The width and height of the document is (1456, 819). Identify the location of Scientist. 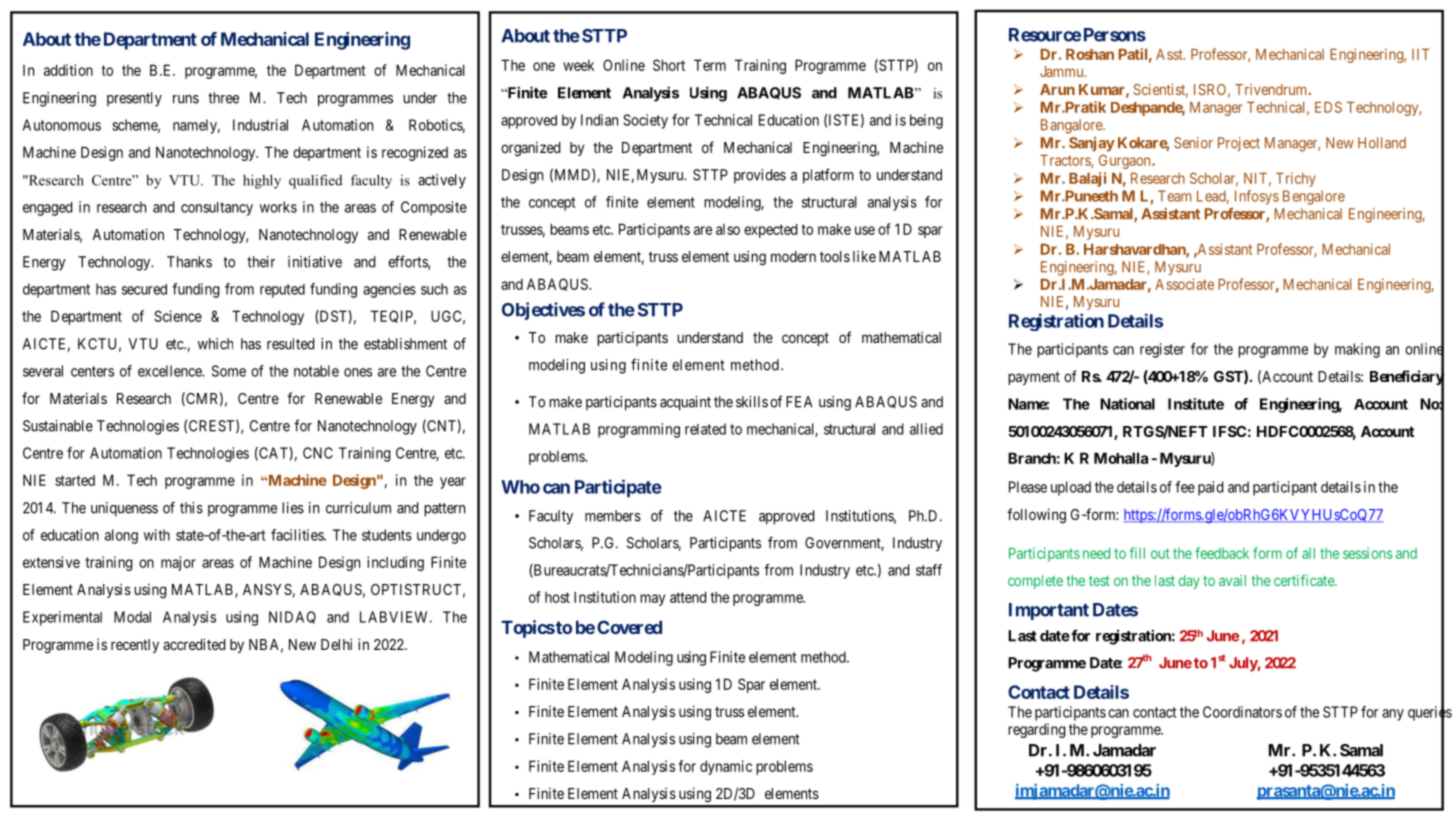
(1160, 91).
